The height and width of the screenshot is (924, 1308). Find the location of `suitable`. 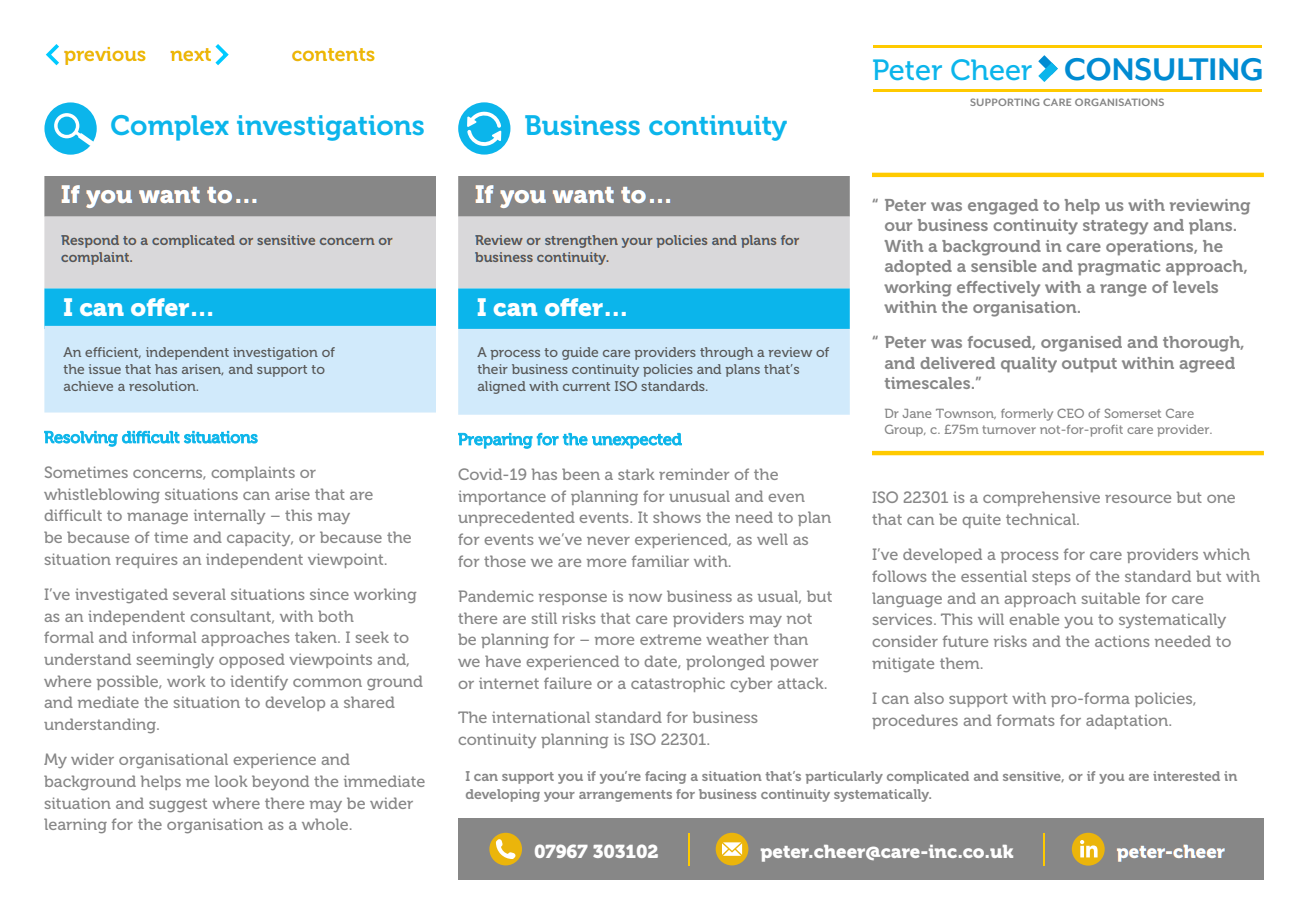

suitable is located at coordinates (1111, 598).
